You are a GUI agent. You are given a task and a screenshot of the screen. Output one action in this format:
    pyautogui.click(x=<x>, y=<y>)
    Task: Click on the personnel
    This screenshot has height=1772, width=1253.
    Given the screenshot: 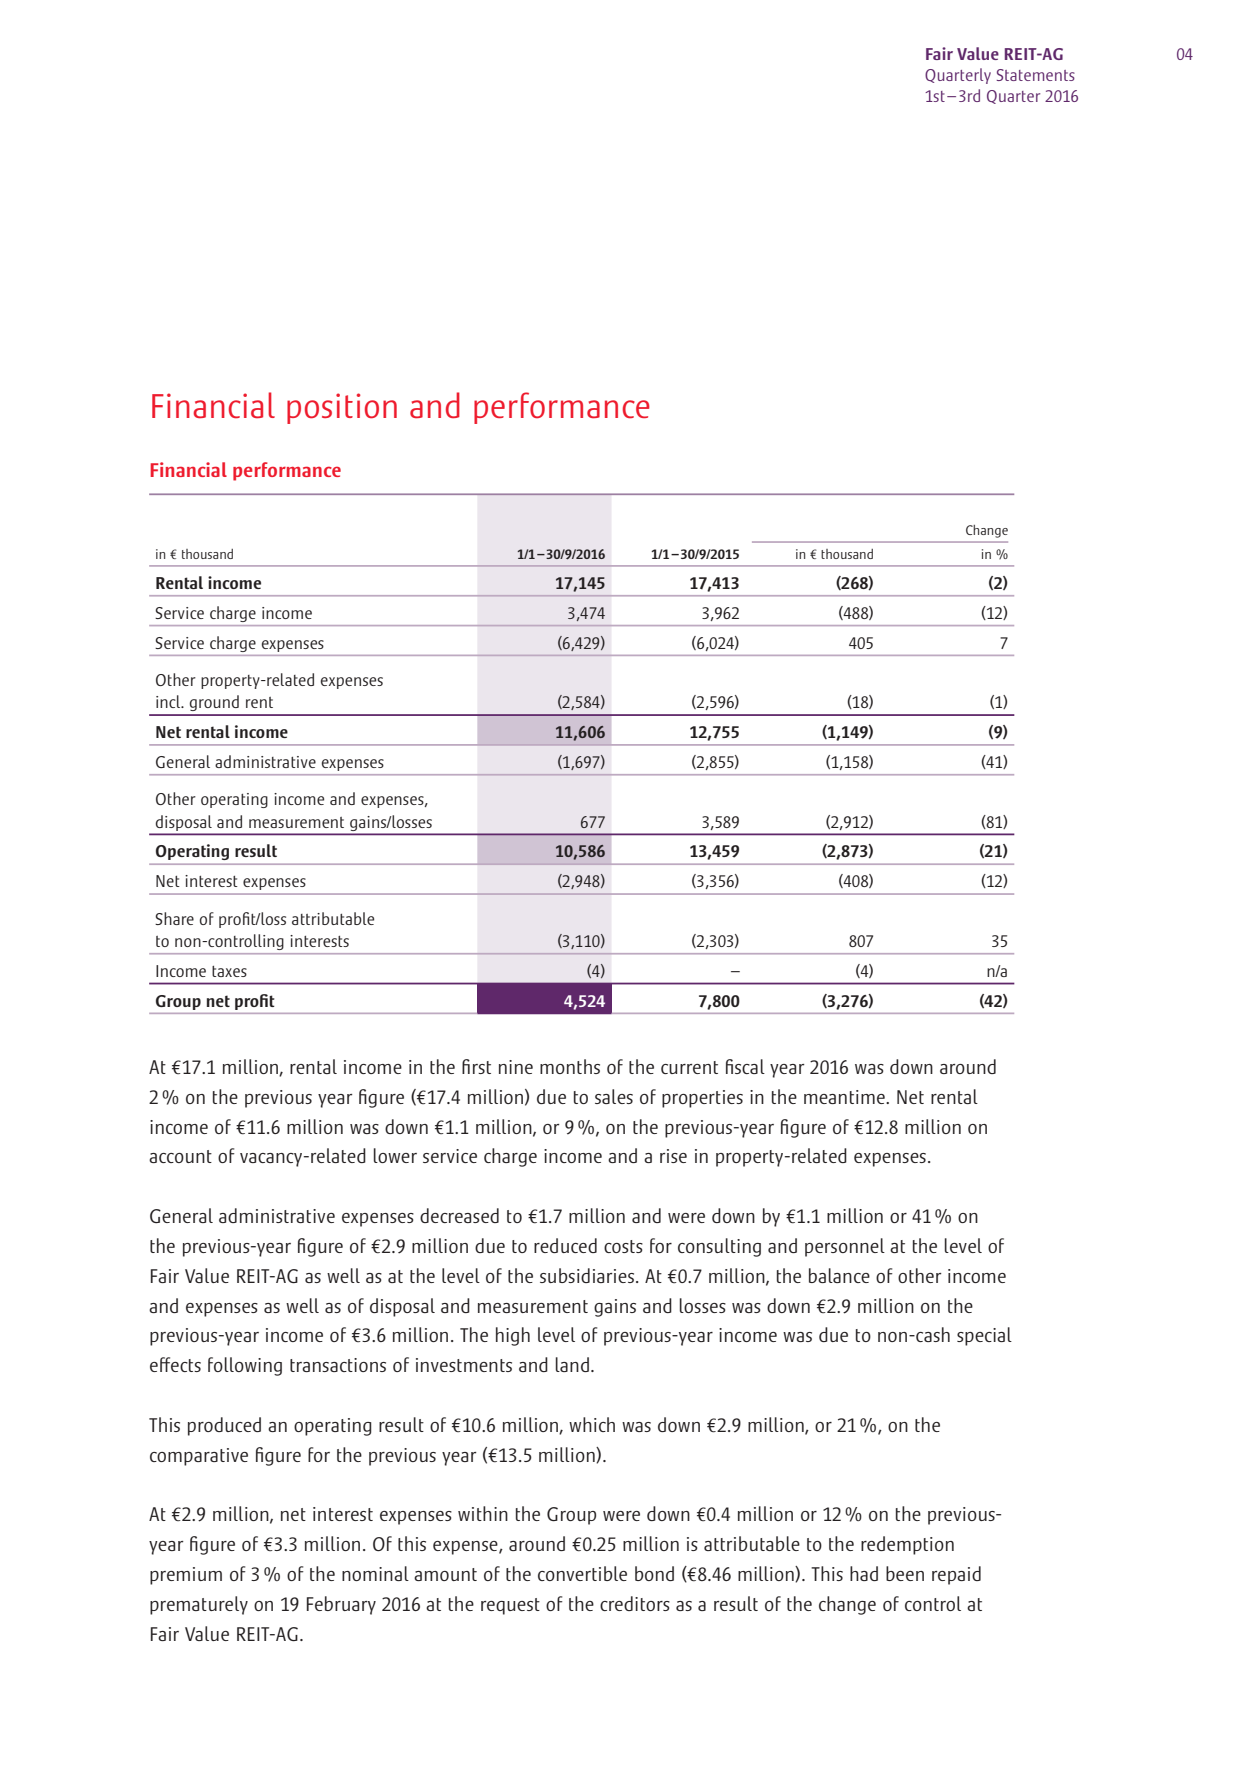 What is the action you would take?
    pyautogui.click(x=845, y=1247)
